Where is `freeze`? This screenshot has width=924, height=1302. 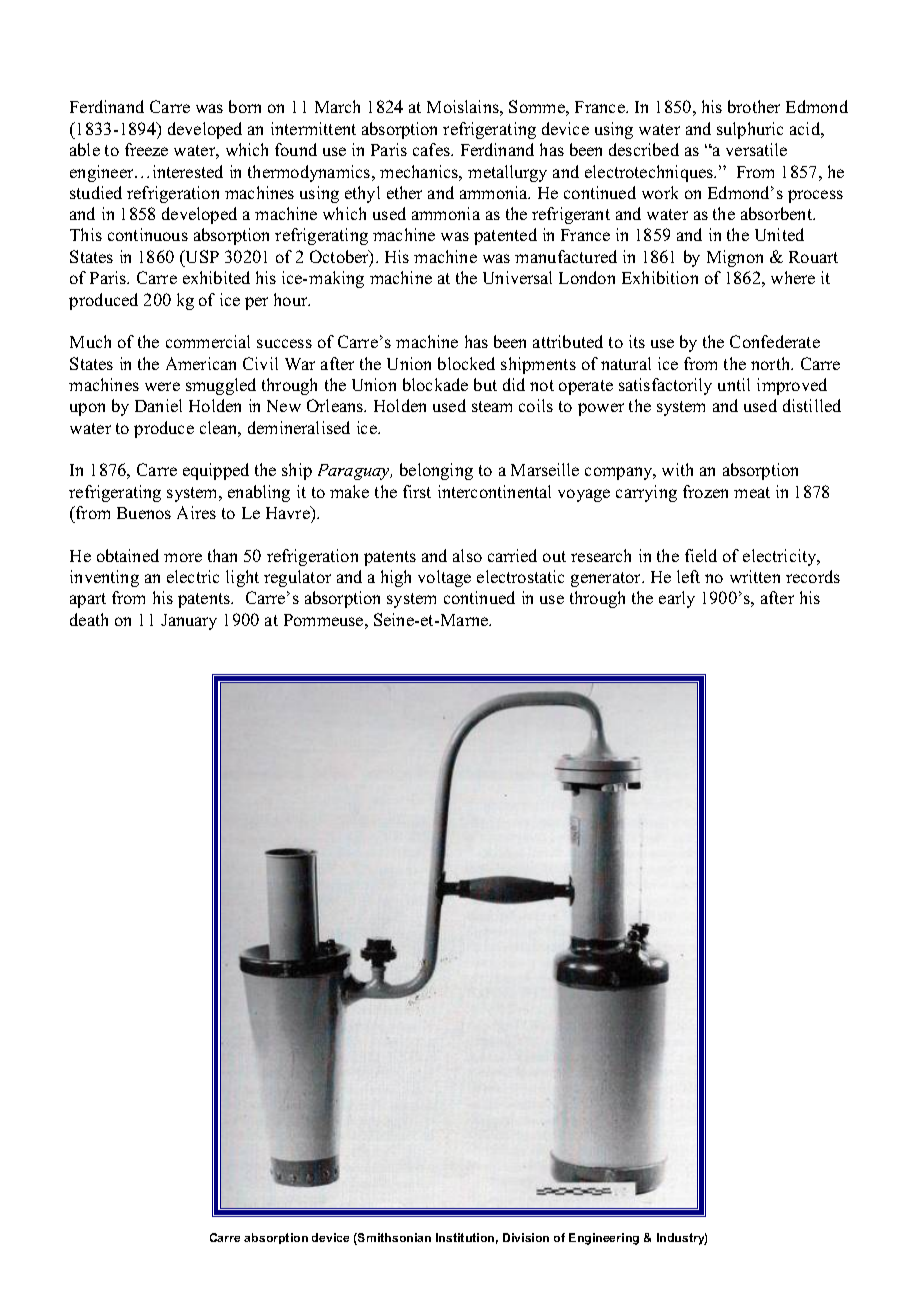
freeze is located at coordinates (146, 149).
